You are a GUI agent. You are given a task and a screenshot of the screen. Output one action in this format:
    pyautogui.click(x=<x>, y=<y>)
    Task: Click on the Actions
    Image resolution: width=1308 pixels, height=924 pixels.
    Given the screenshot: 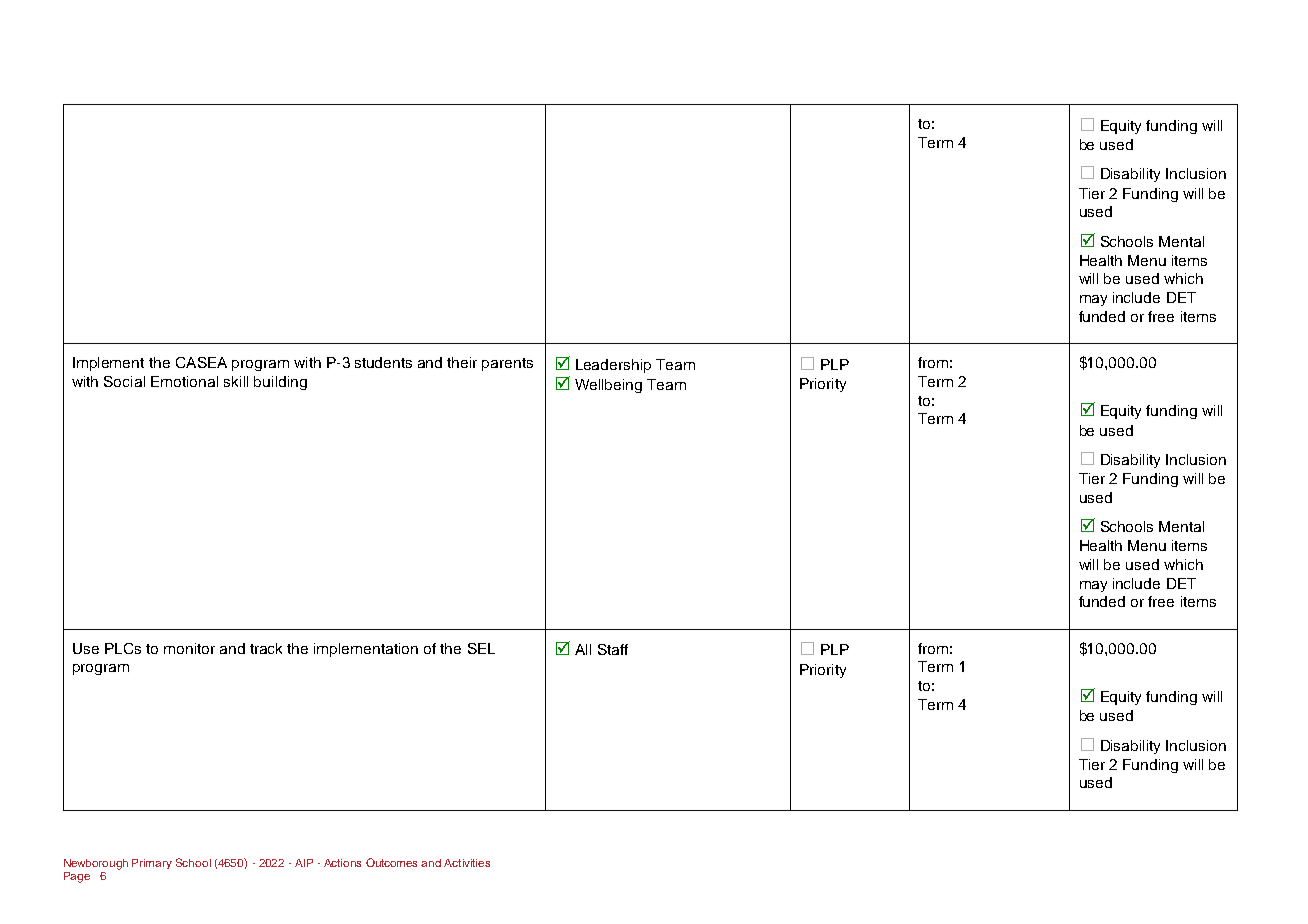 What is the action you would take?
    pyautogui.click(x=342, y=863)
